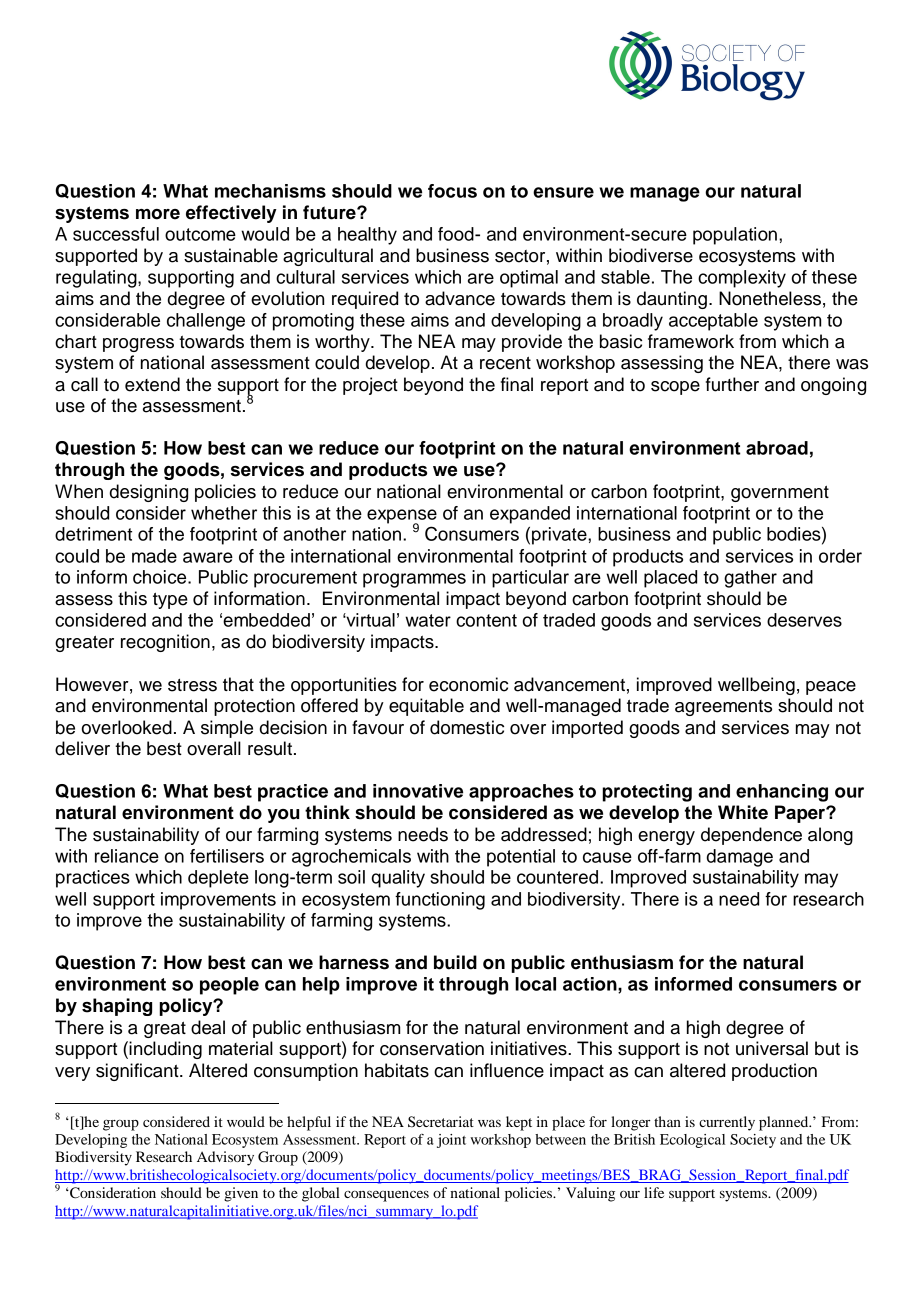  I want to click on Advisory, so click(225, 1158).
